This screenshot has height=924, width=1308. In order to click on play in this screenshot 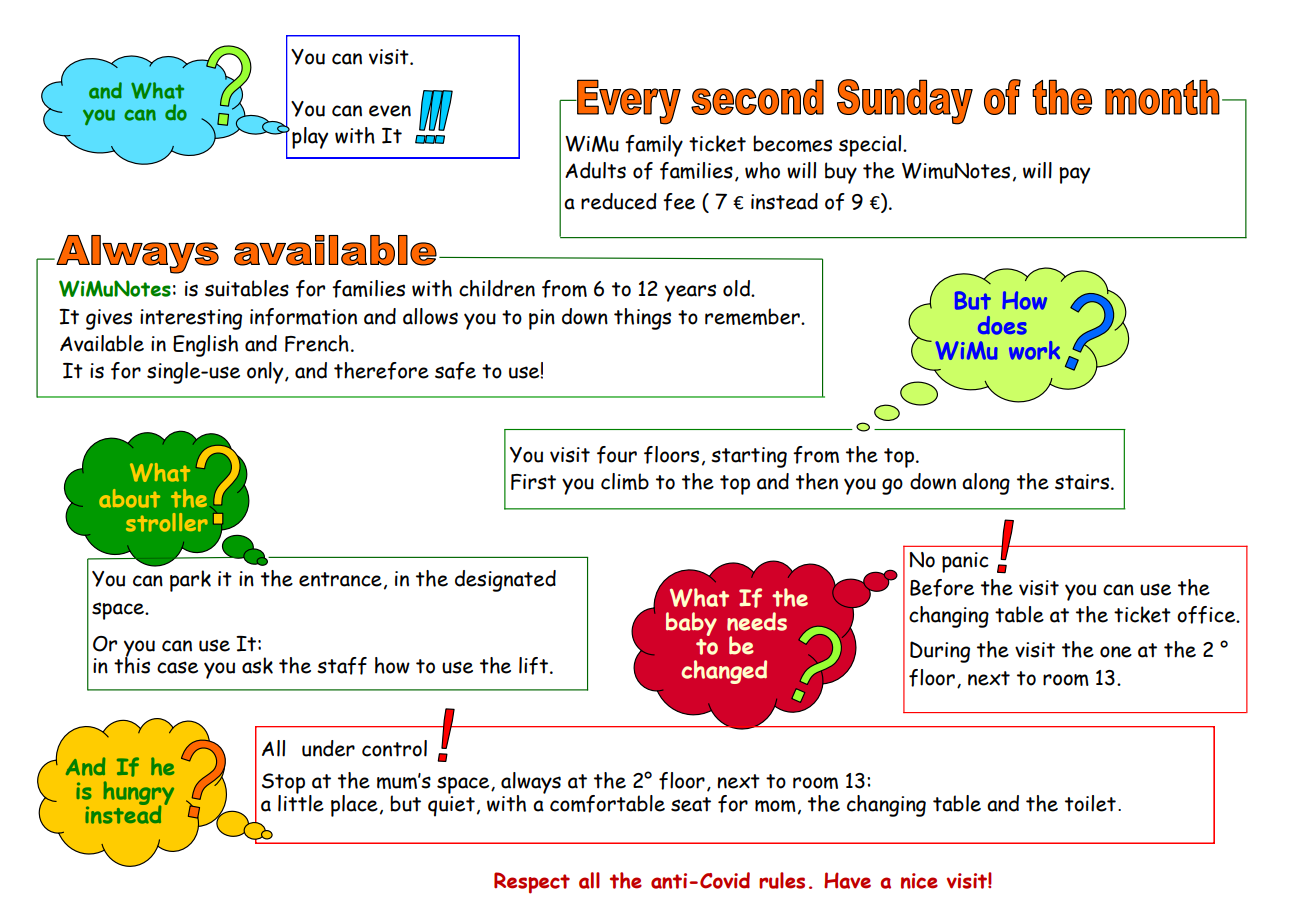, I will do `click(310, 138)`.
